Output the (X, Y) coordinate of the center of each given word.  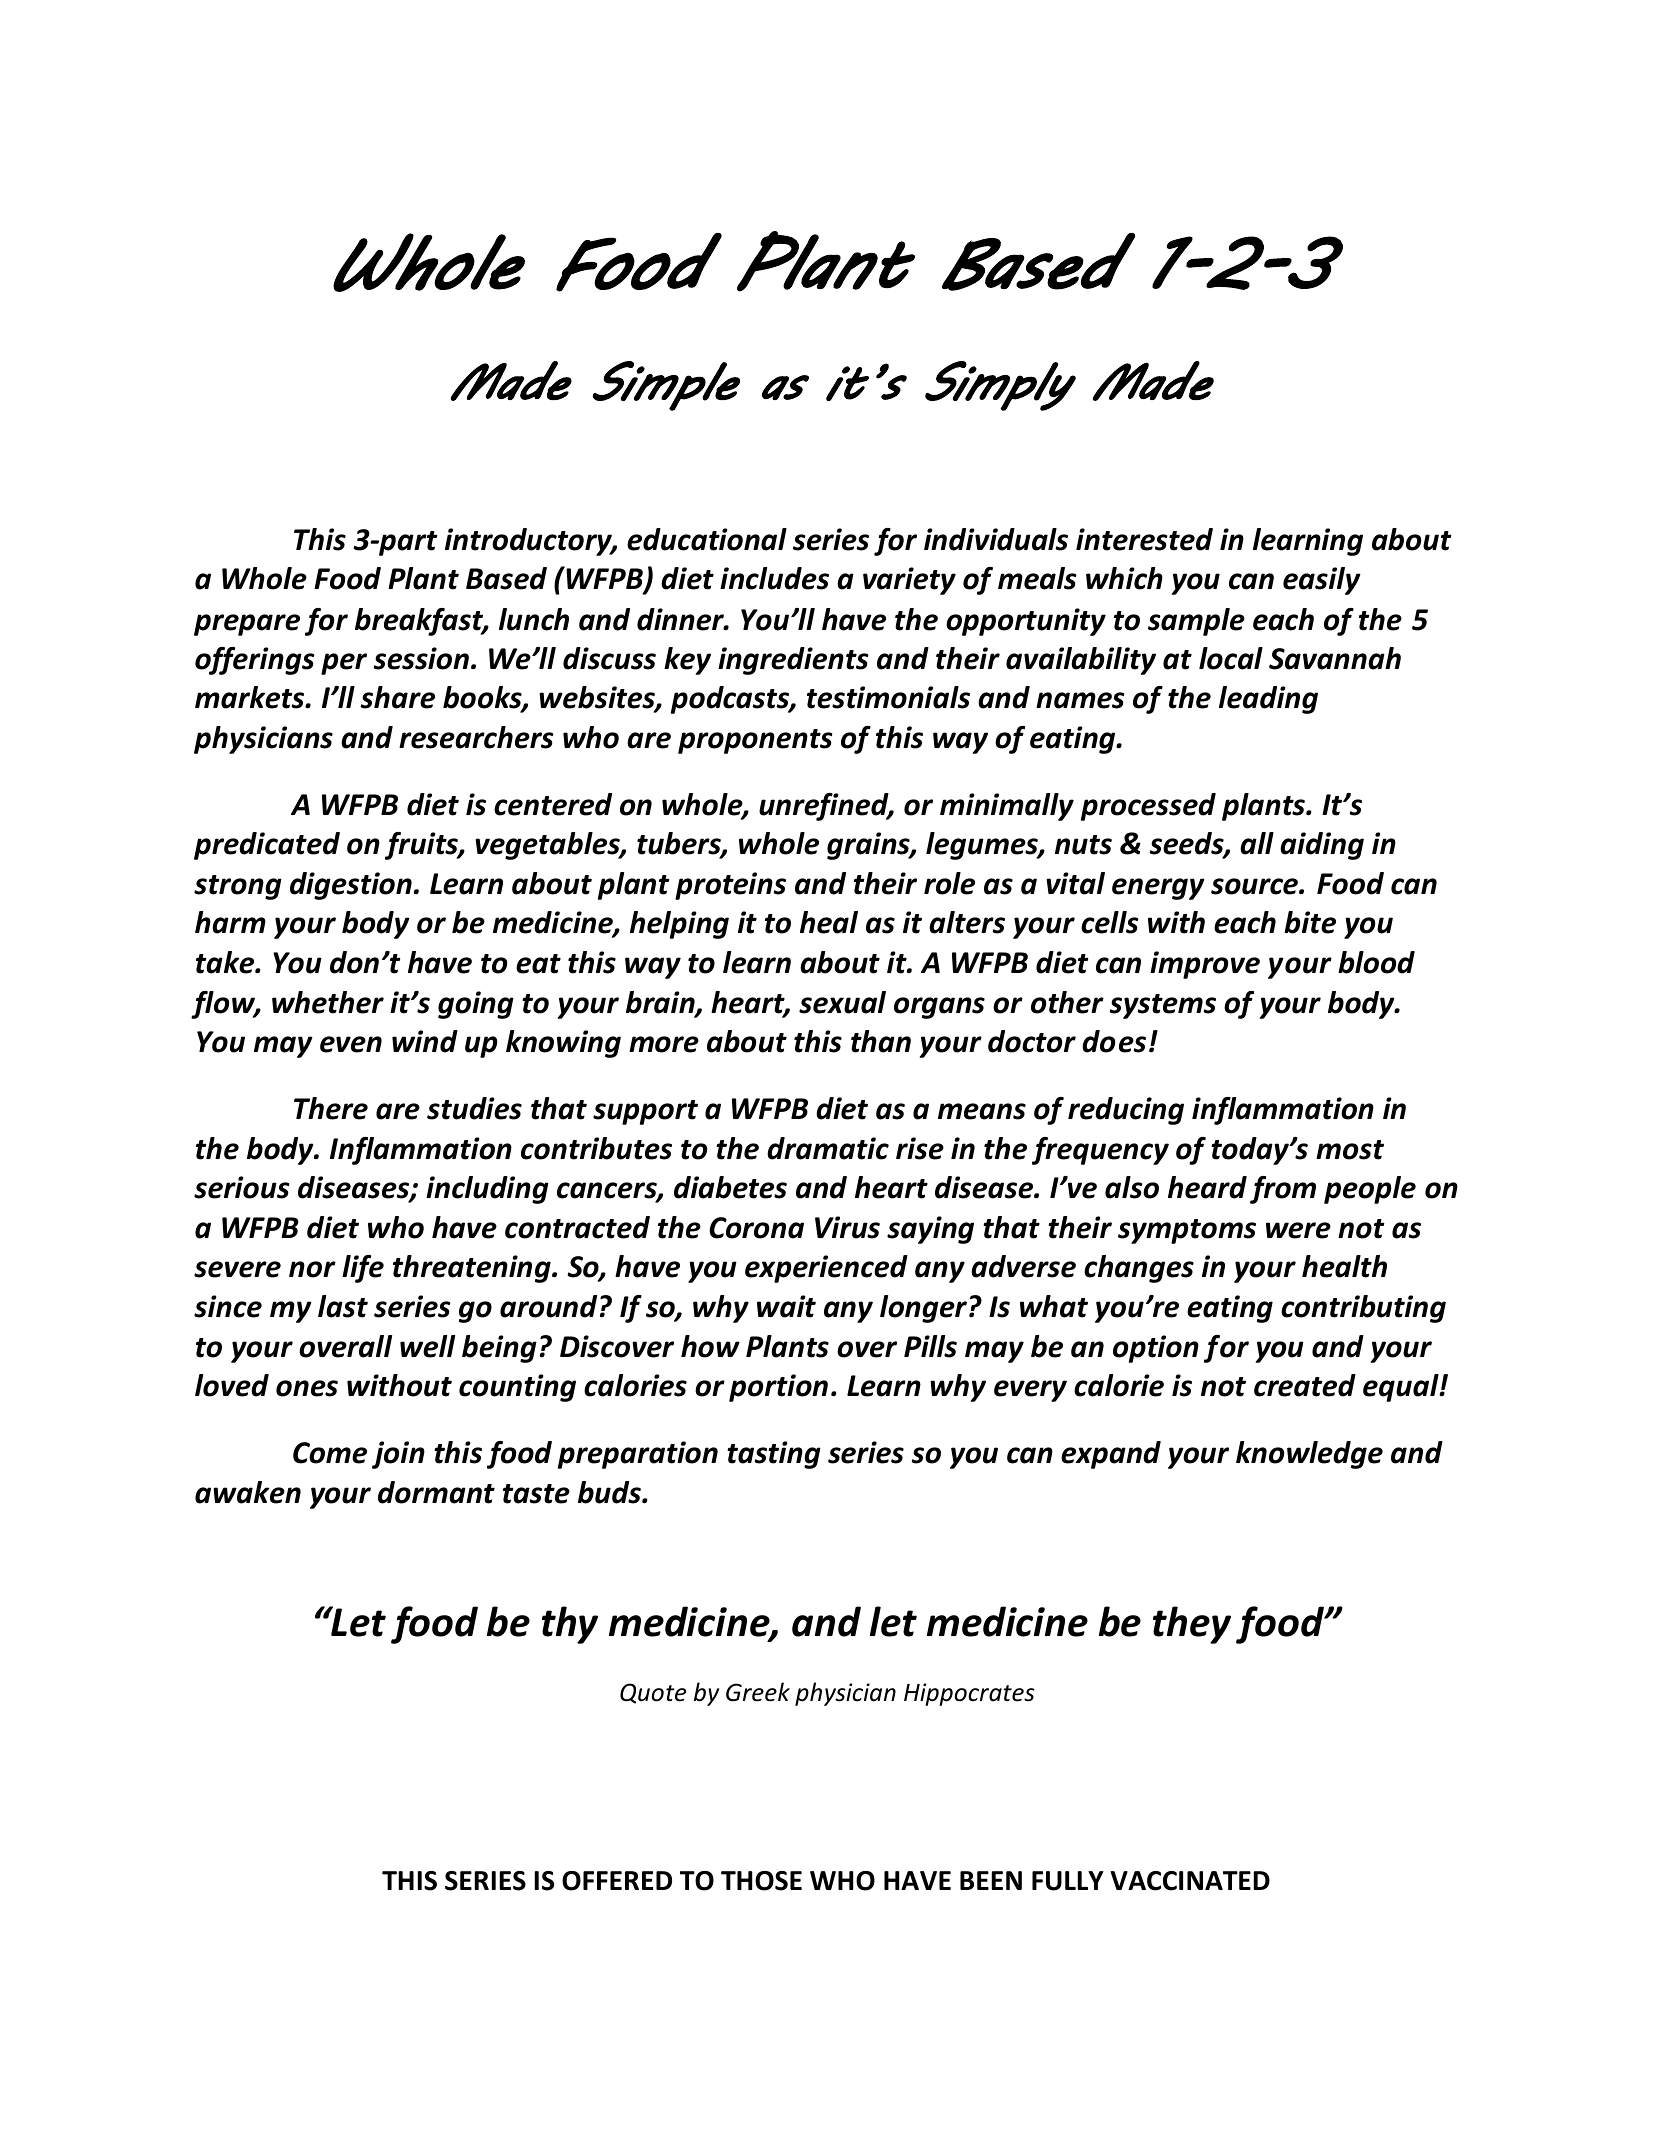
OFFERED (617, 1881)
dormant (436, 1492)
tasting (774, 1455)
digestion (351, 886)
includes (774, 578)
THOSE (761, 1881)
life (363, 1269)
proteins (730, 886)
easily (1322, 581)
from (1283, 1190)
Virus (847, 1227)
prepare (247, 625)
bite (1310, 922)
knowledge (1309, 1455)
